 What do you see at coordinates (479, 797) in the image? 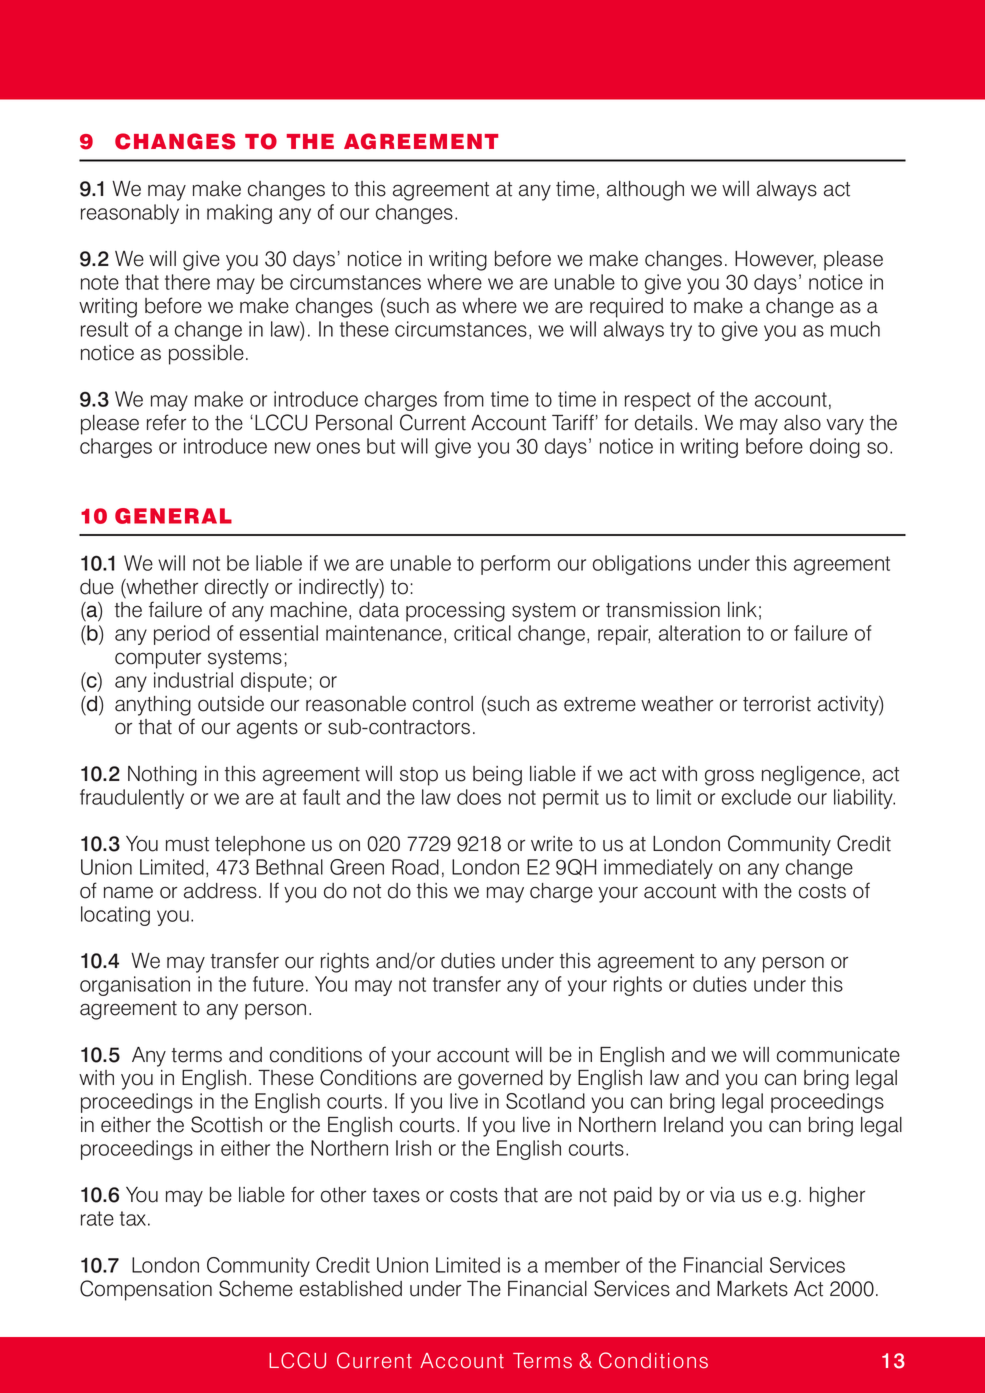
I see `does` at bounding box center [479, 797].
